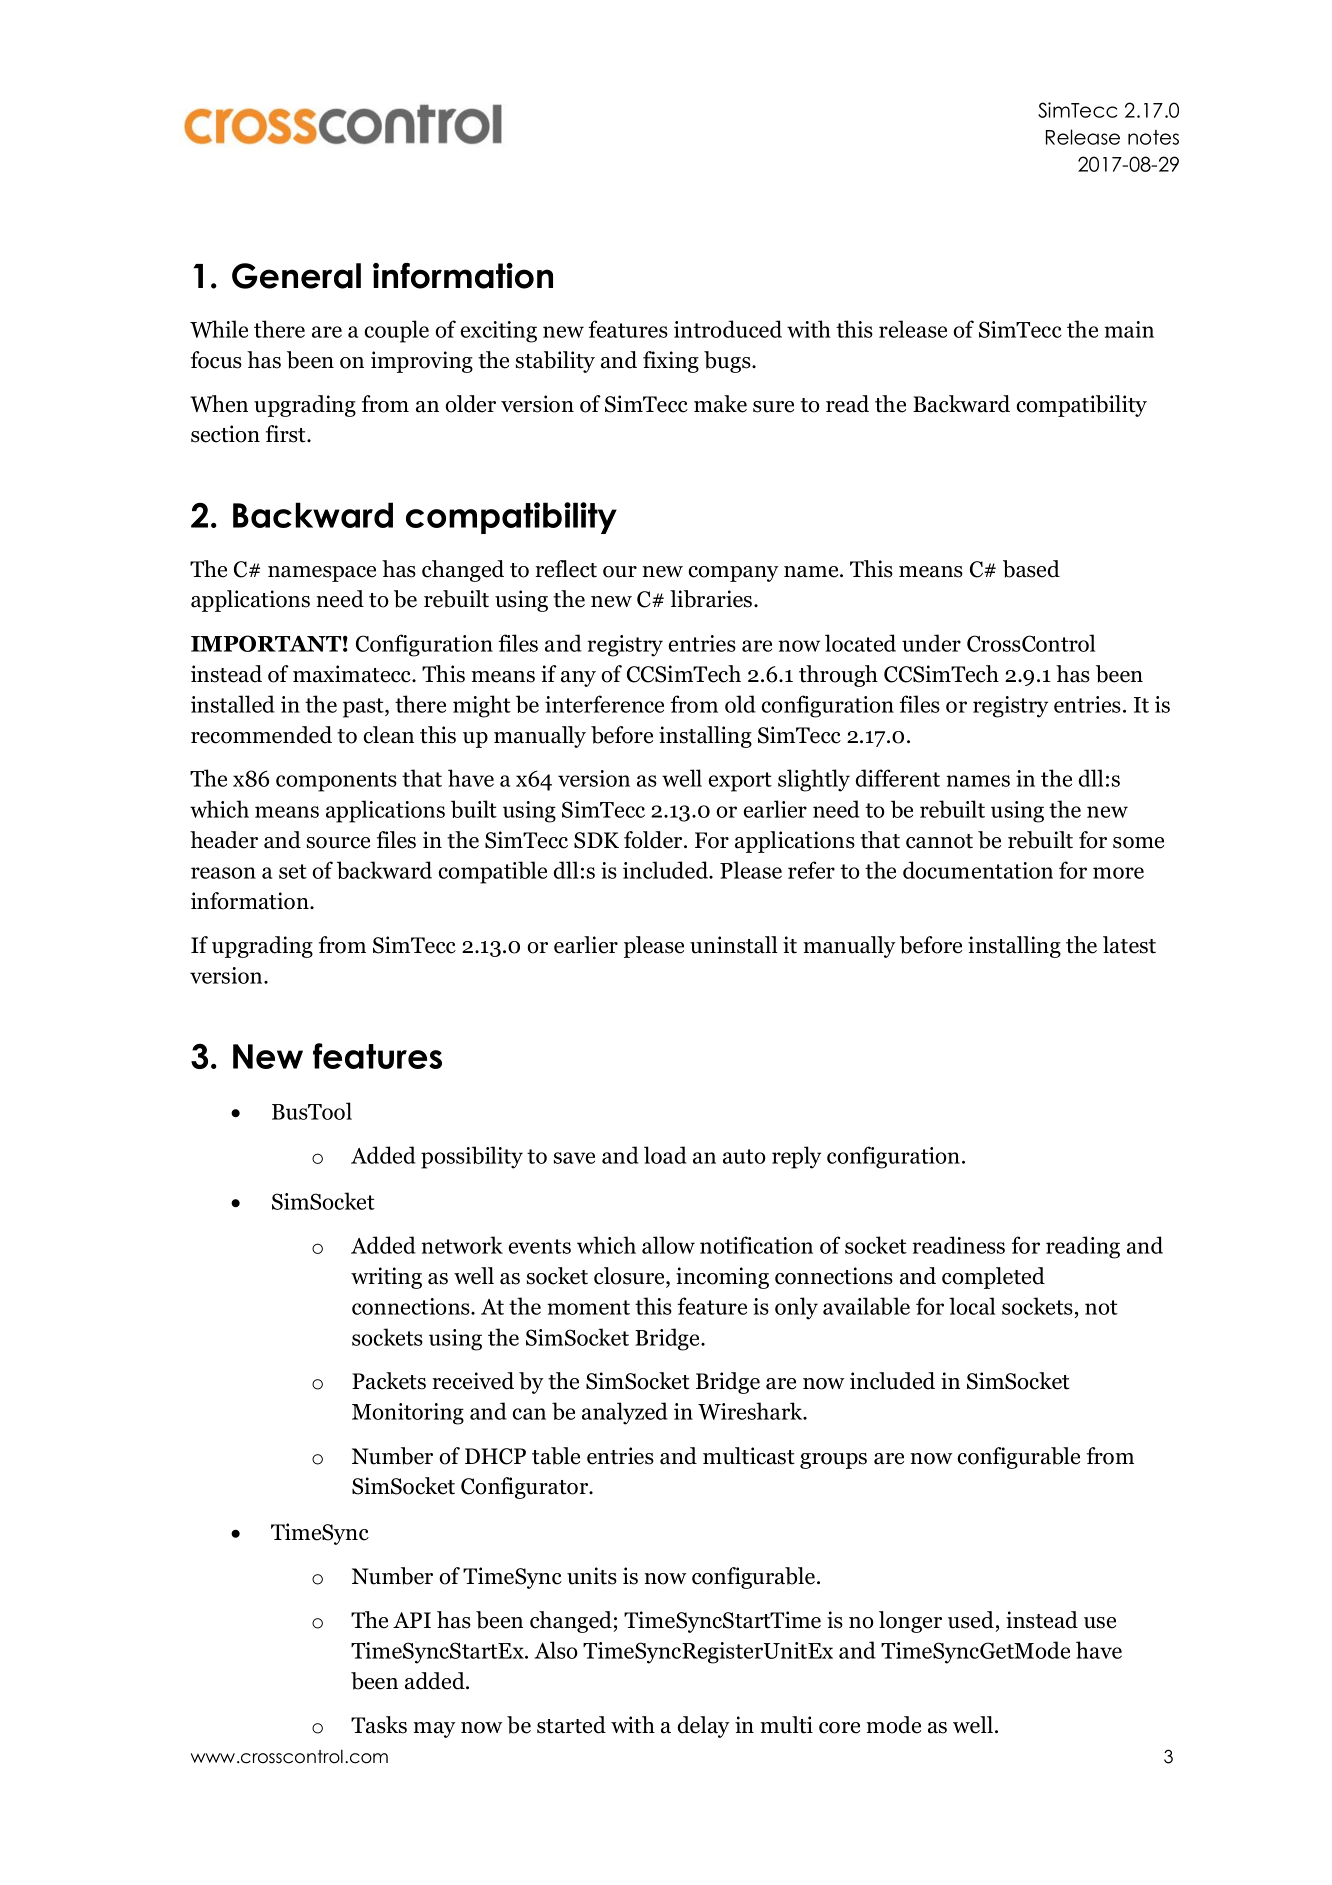 Image resolution: width=1332 pixels, height=1885 pixels. What do you see at coordinates (379, 1725) in the screenshot?
I see `Tasks` at bounding box center [379, 1725].
